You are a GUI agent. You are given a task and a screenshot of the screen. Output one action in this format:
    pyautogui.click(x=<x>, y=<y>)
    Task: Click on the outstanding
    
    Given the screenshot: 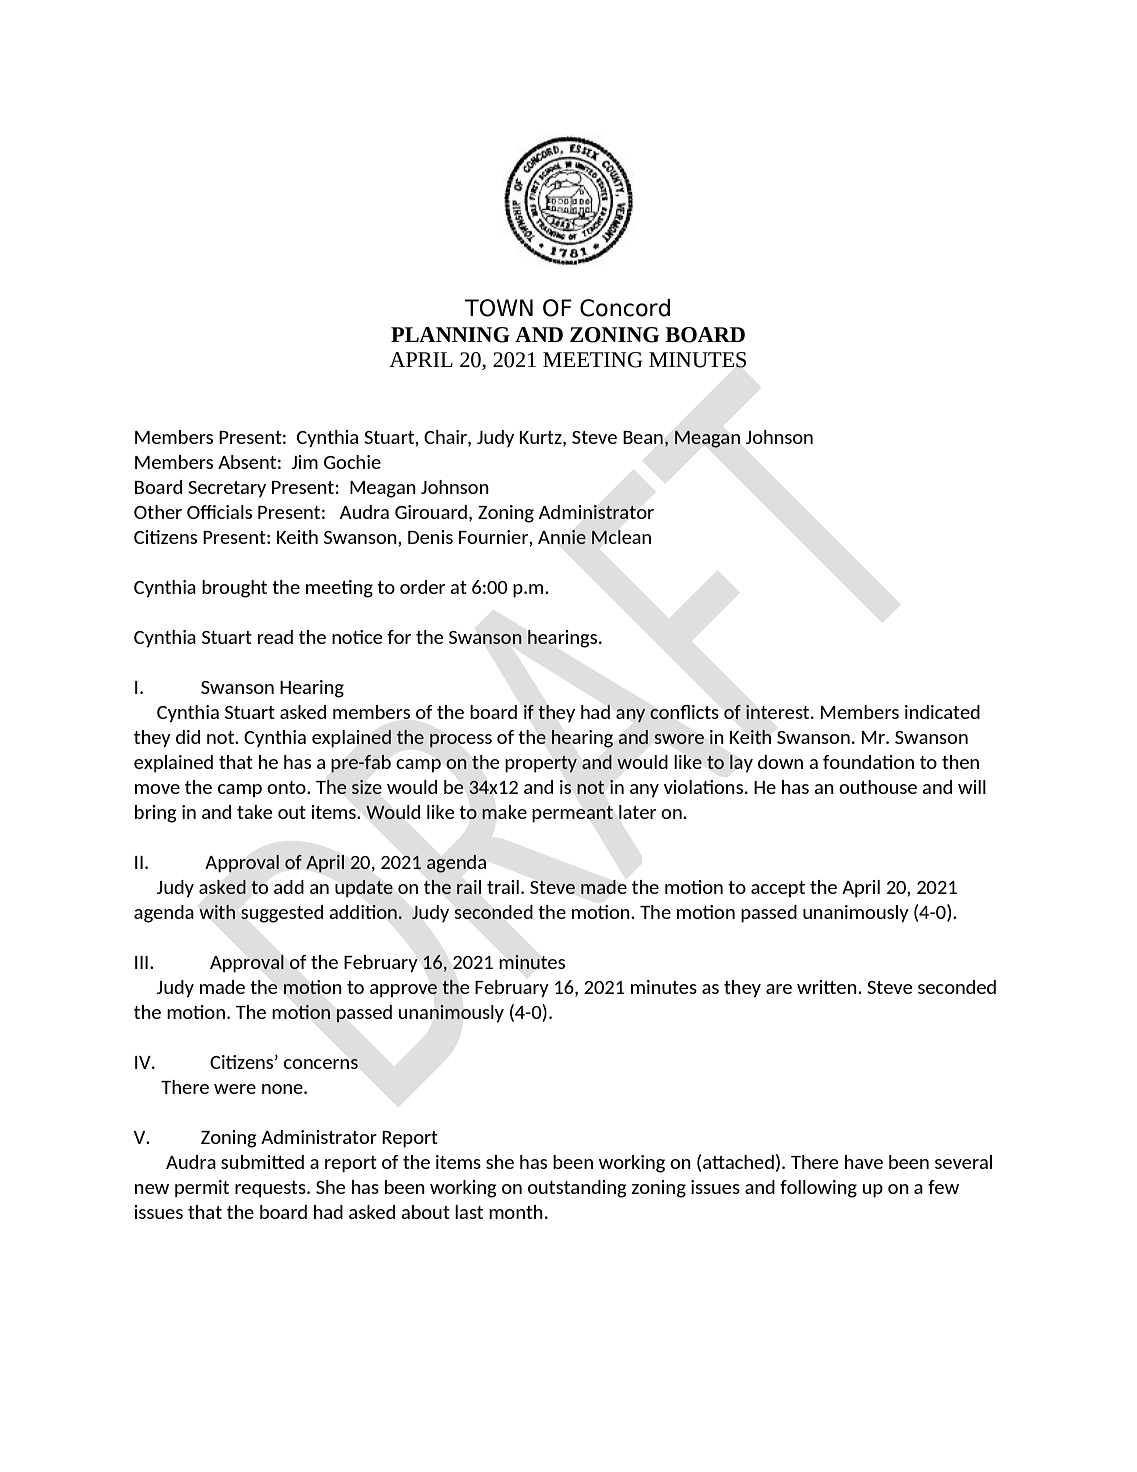 What is the action you would take?
    pyautogui.click(x=577, y=1189)
